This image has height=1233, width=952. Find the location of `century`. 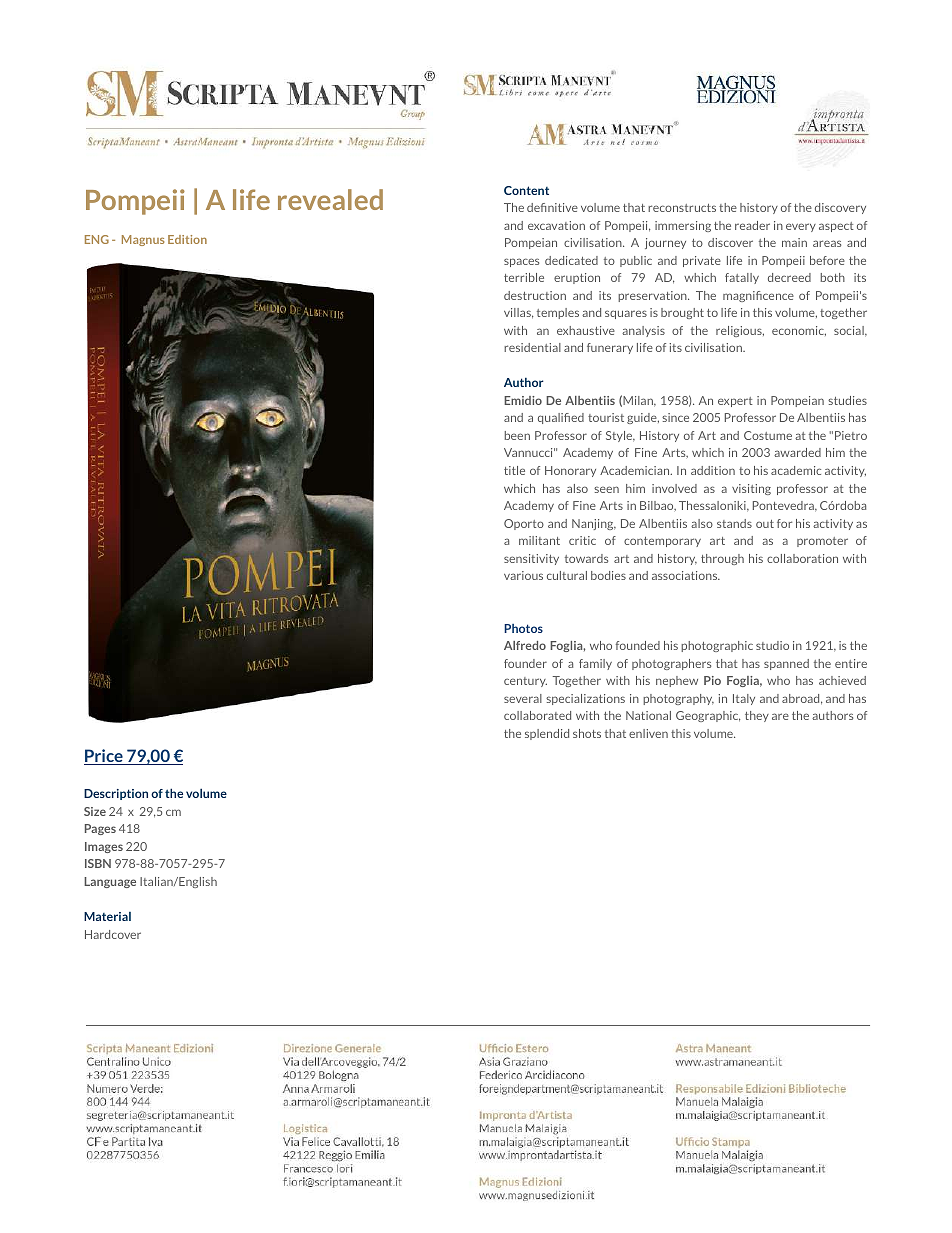

century is located at coordinates (525, 682).
